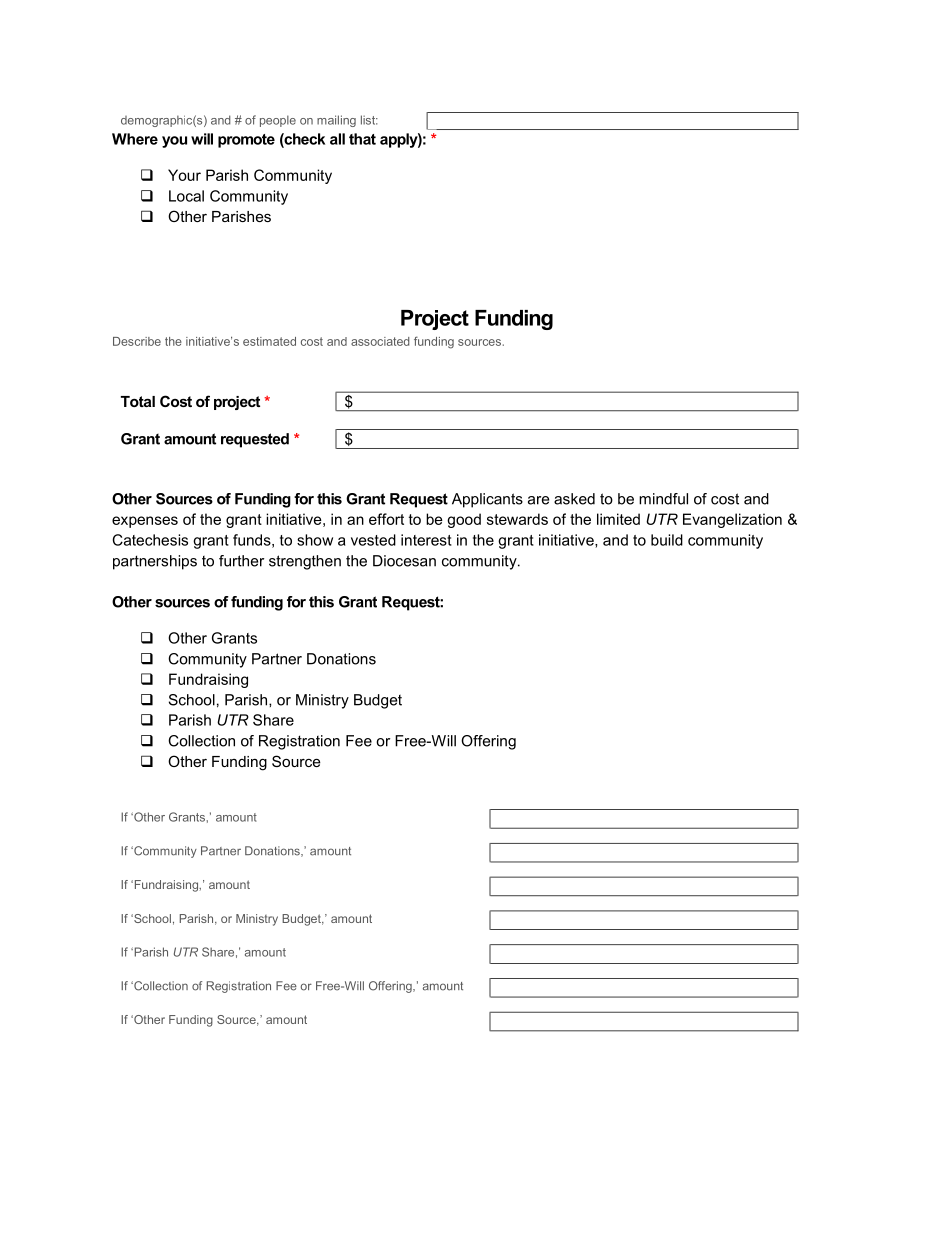 The width and height of the screenshot is (952, 1233). What do you see at coordinates (241, 561) in the screenshot?
I see `further` at bounding box center [241, 561].
